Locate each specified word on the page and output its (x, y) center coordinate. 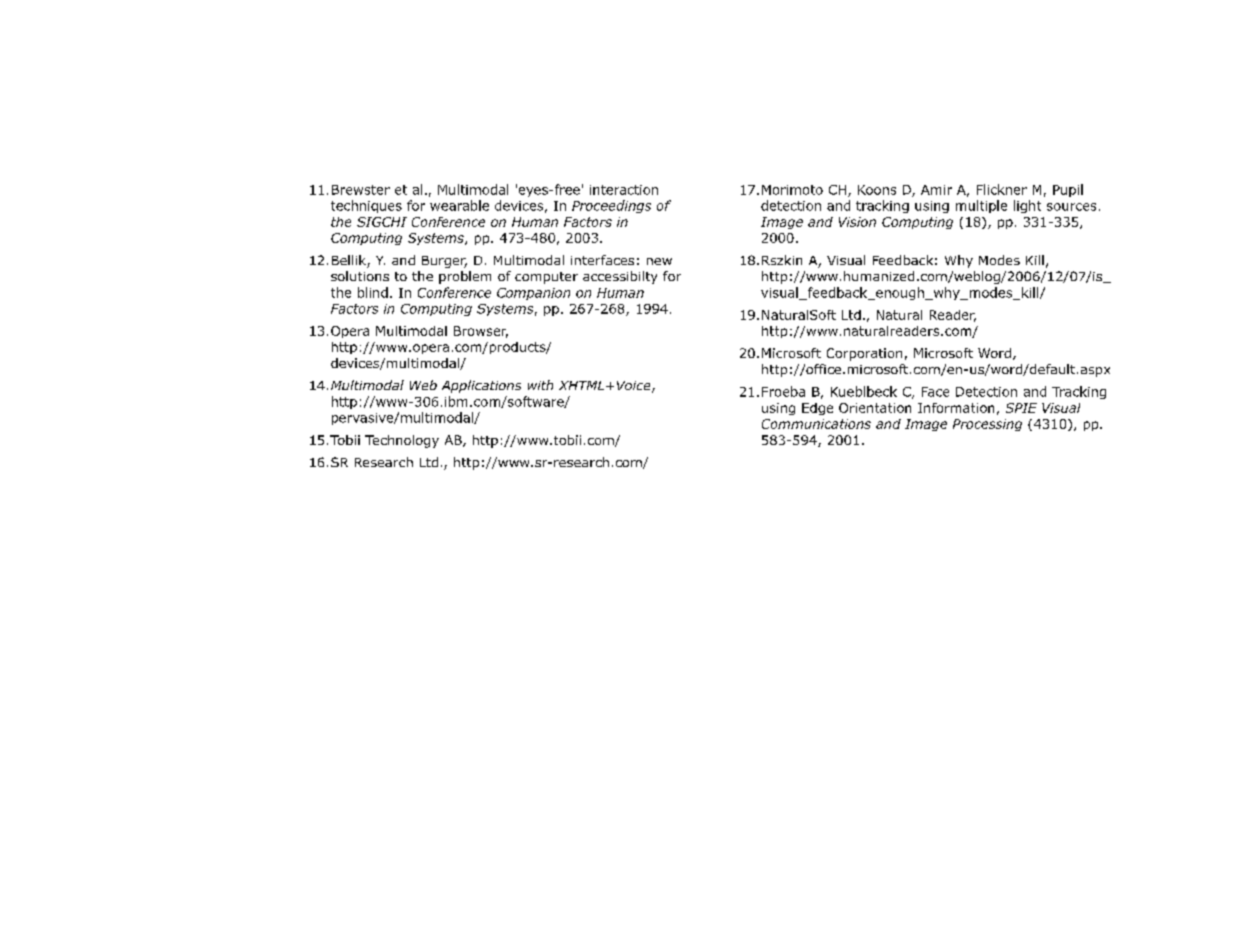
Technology (402, 441)
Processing (987, 425)
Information (956, 408)
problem (465, 277)
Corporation (864, 354)
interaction (624, 190)
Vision (857, 222)
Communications (816, 424)
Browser (481, 332)
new (659, 261)
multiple (981, 206)
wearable (459, 205)
